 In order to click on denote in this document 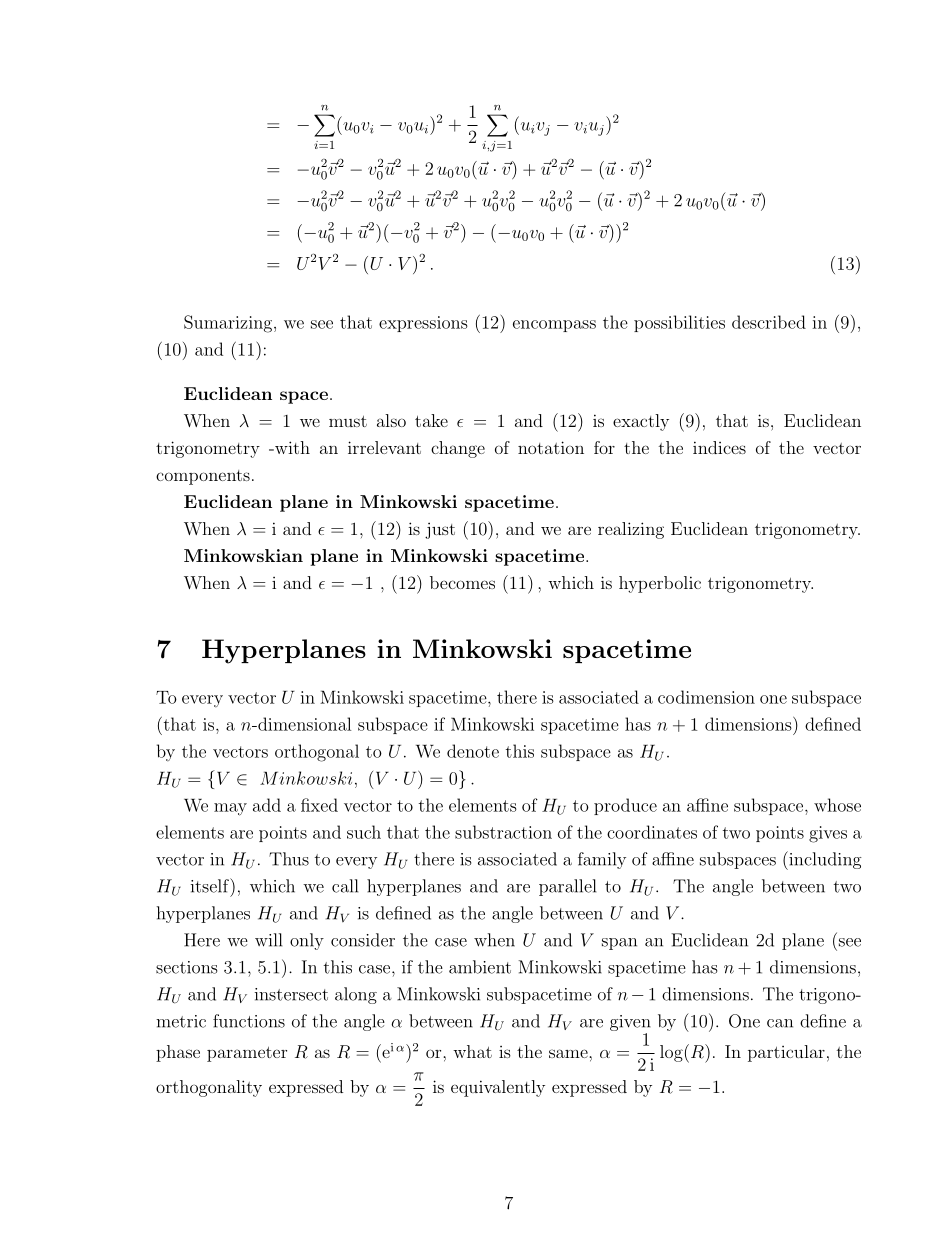, I will do `click(473, 751)`.
